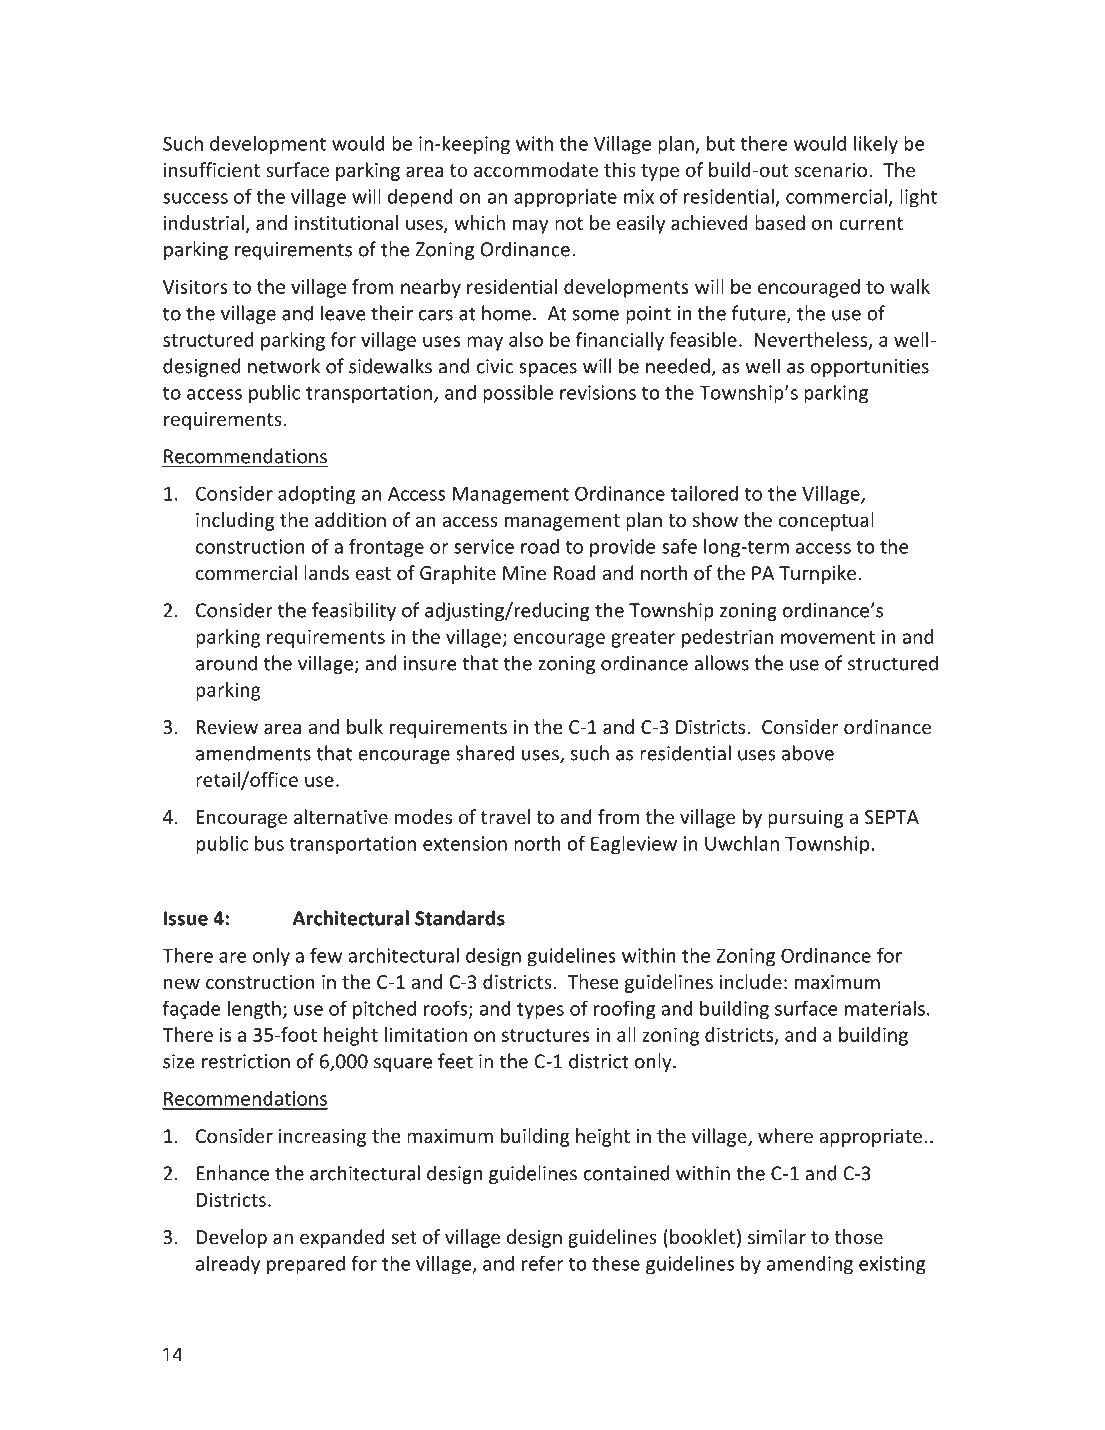  Describe the element at coordinates (212, 169) in the image. I see `insufficient` at that location.
